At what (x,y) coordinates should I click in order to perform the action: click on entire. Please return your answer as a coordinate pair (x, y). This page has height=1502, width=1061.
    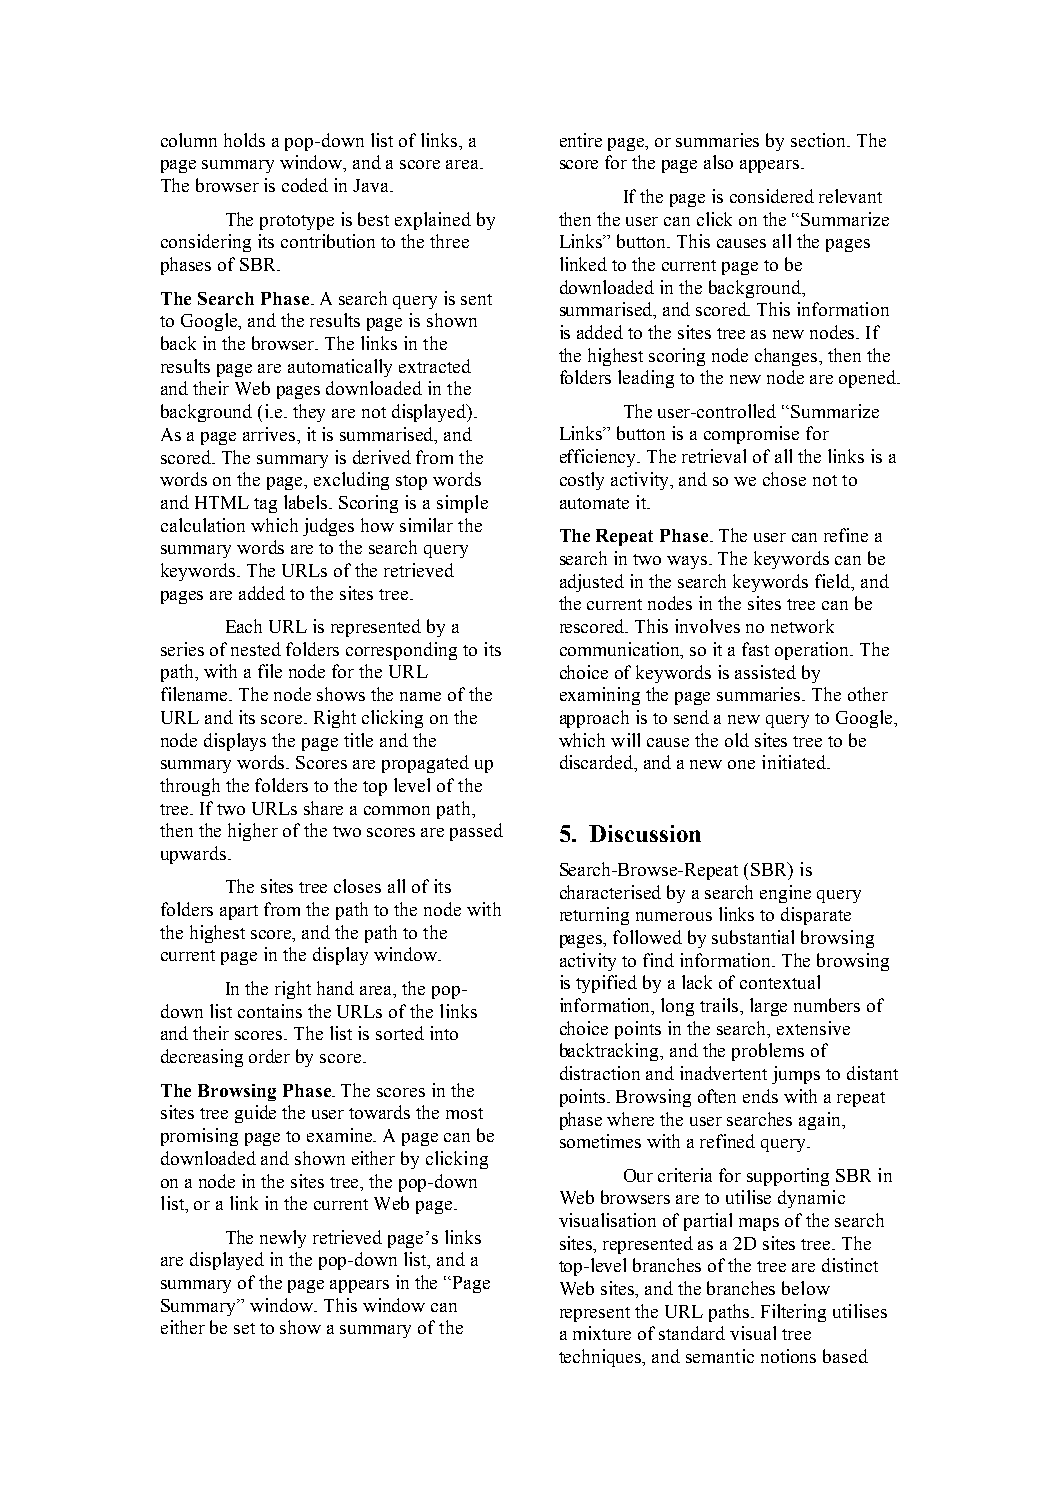
    Looking at the image, I should click on (581, 140).
